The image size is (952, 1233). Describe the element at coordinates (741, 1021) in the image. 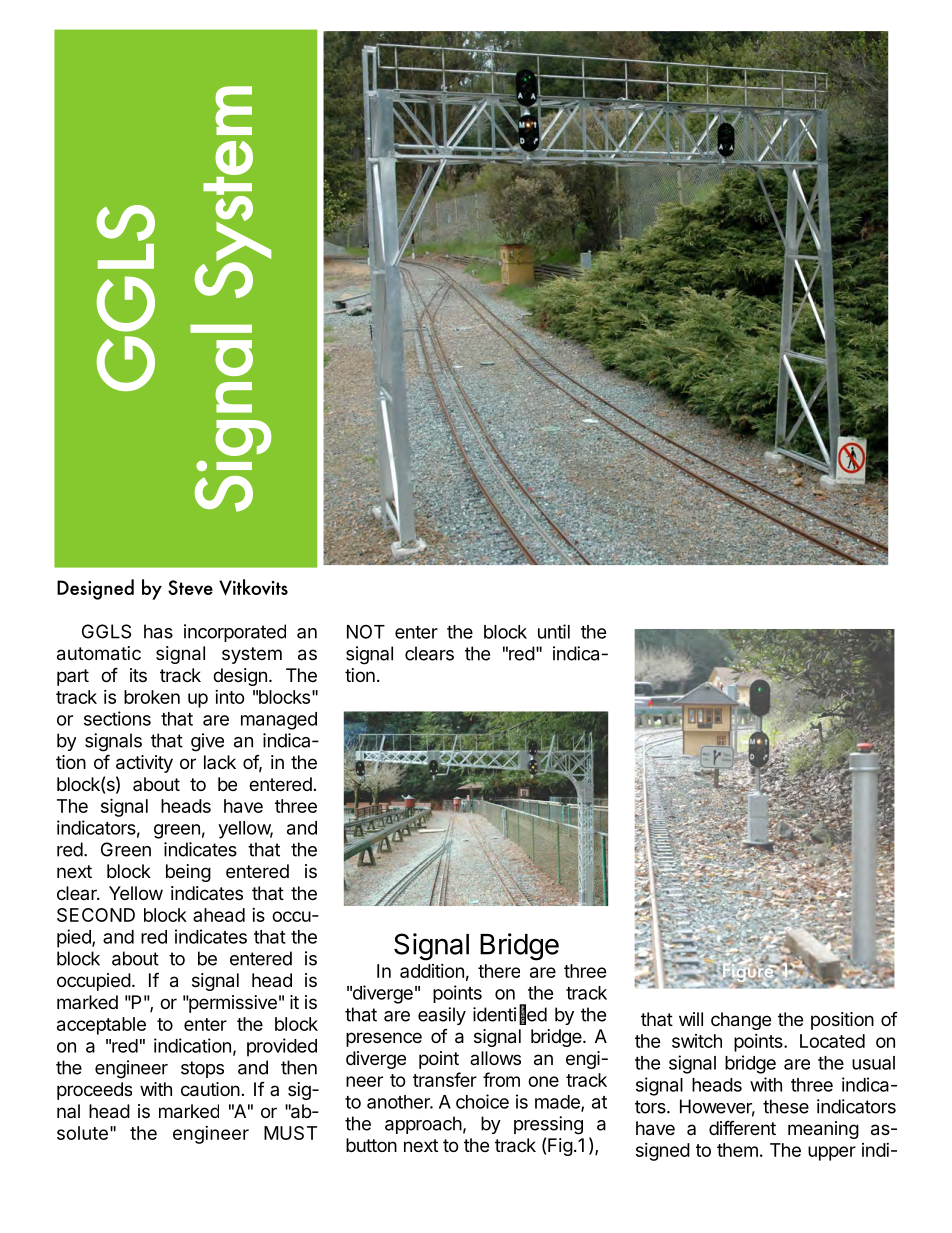

I see `change` at that location.
